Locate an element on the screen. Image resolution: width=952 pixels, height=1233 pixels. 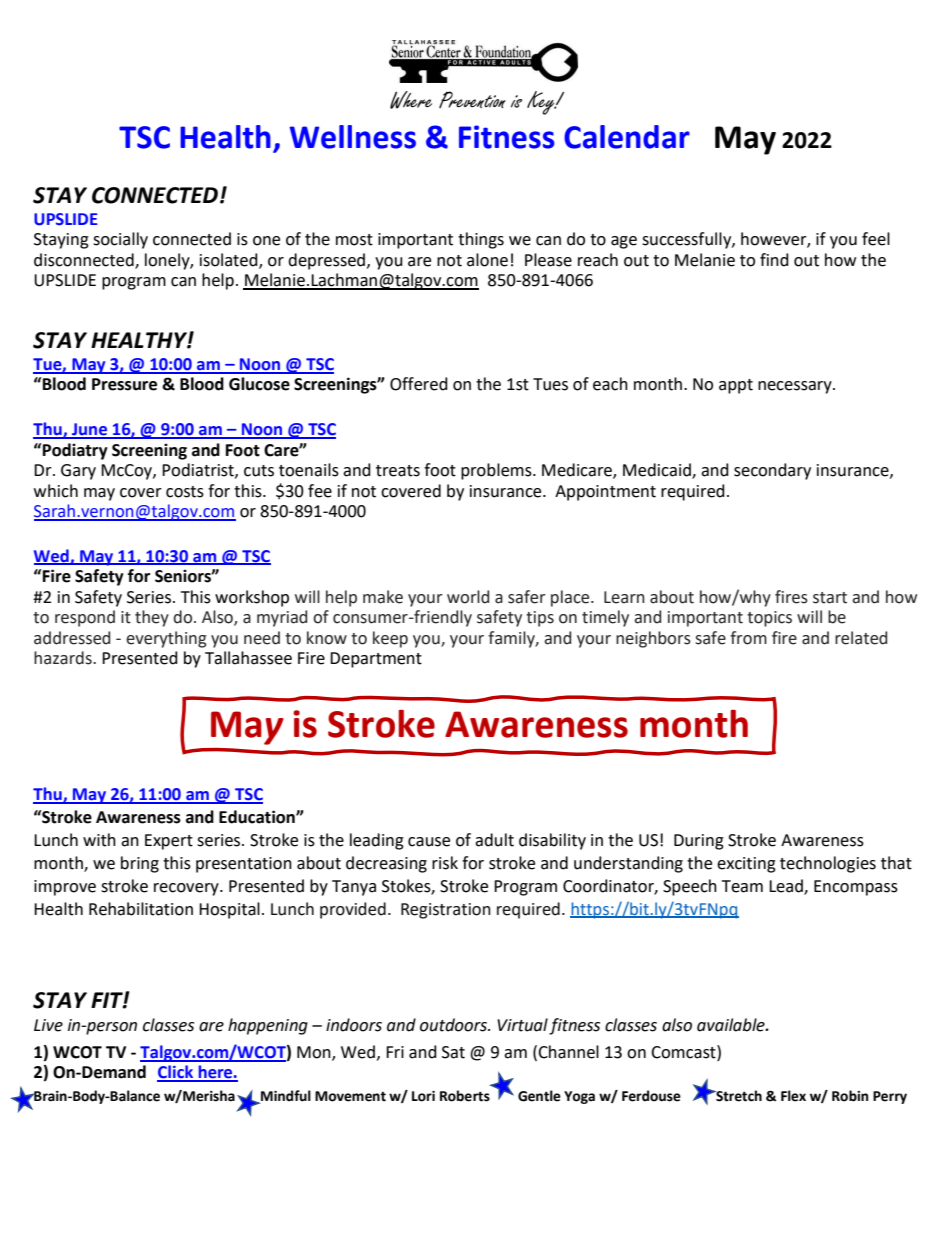
technologies is located at coordinates (828, 864).
